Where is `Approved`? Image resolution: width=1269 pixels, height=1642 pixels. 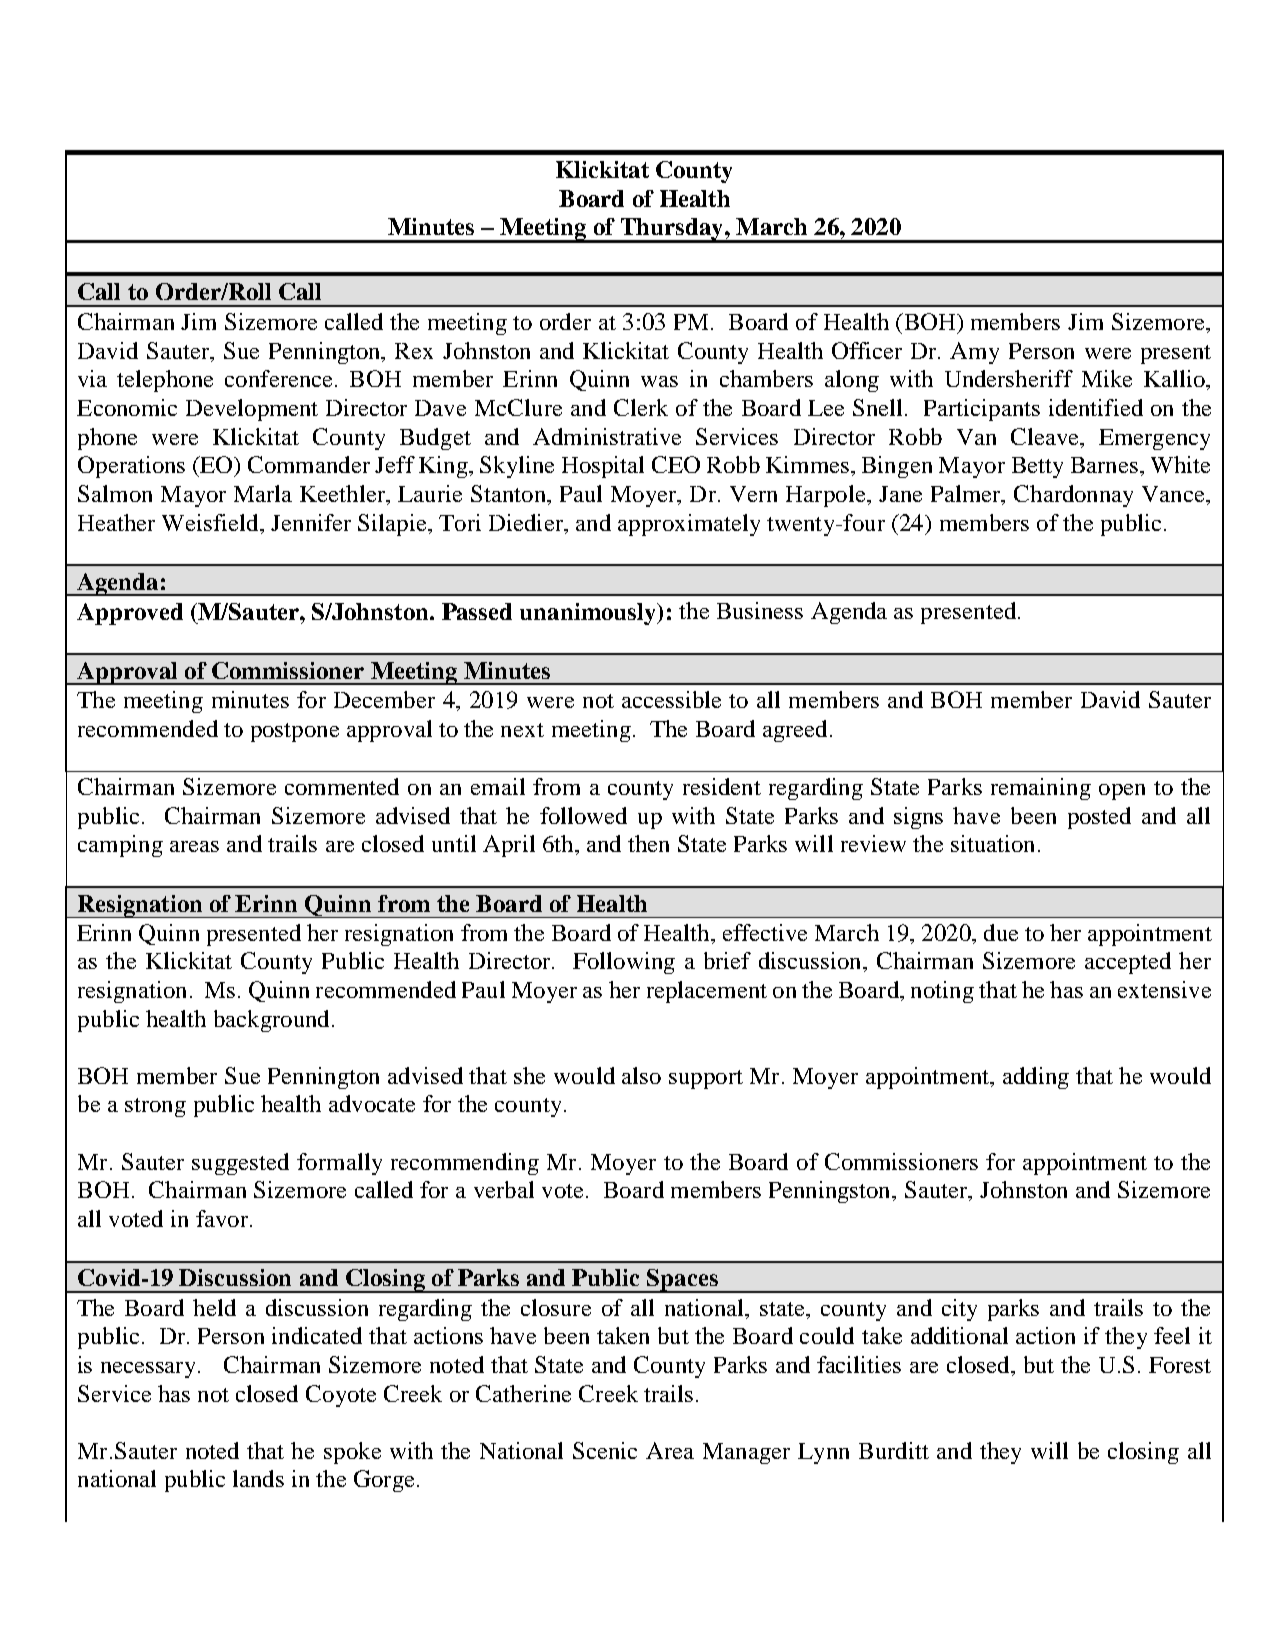
Approved is located at coordinates (130, 614).
